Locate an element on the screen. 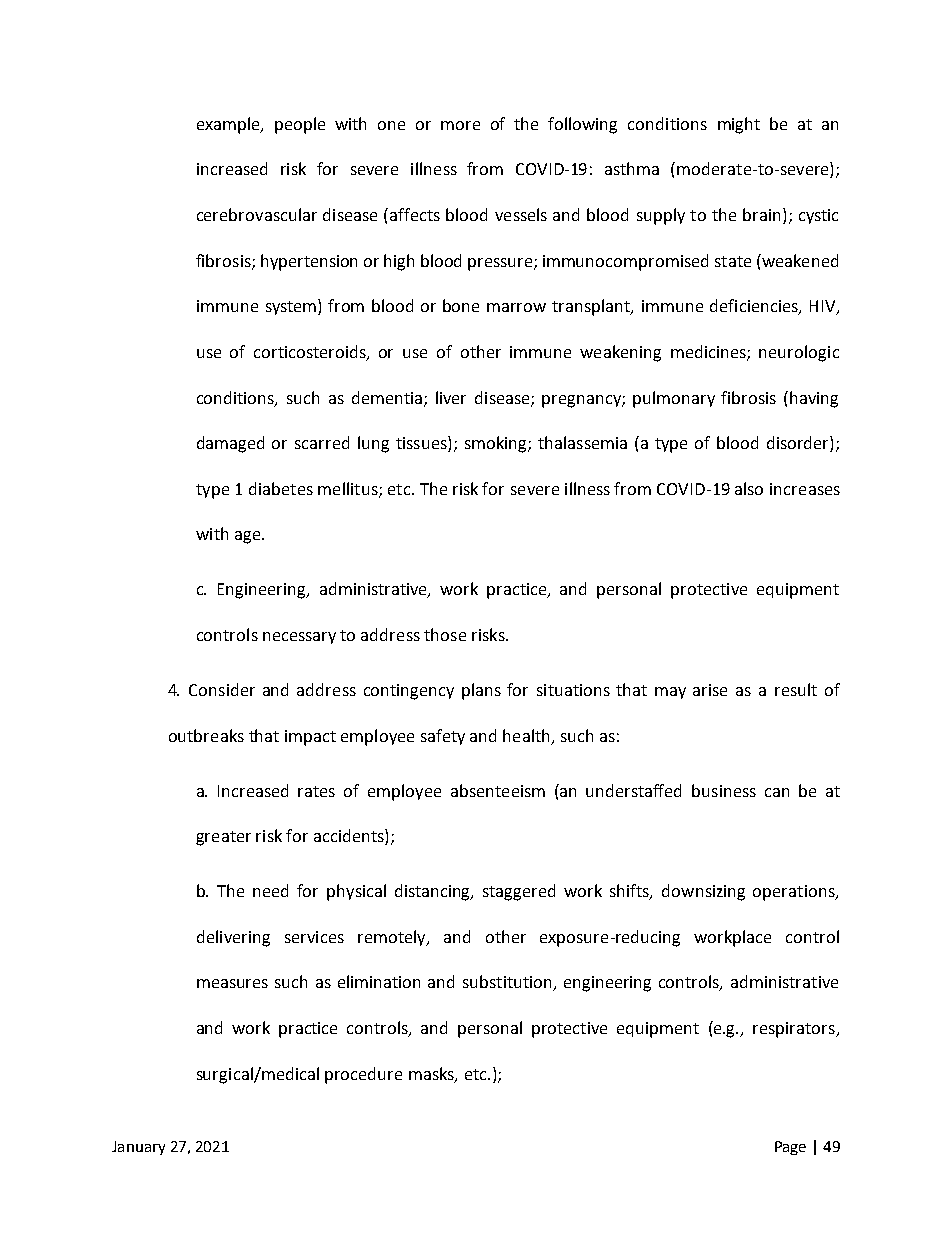 The height and width of the screenshot is (1233, 952). medicines is located at coordinates (709, 353).
